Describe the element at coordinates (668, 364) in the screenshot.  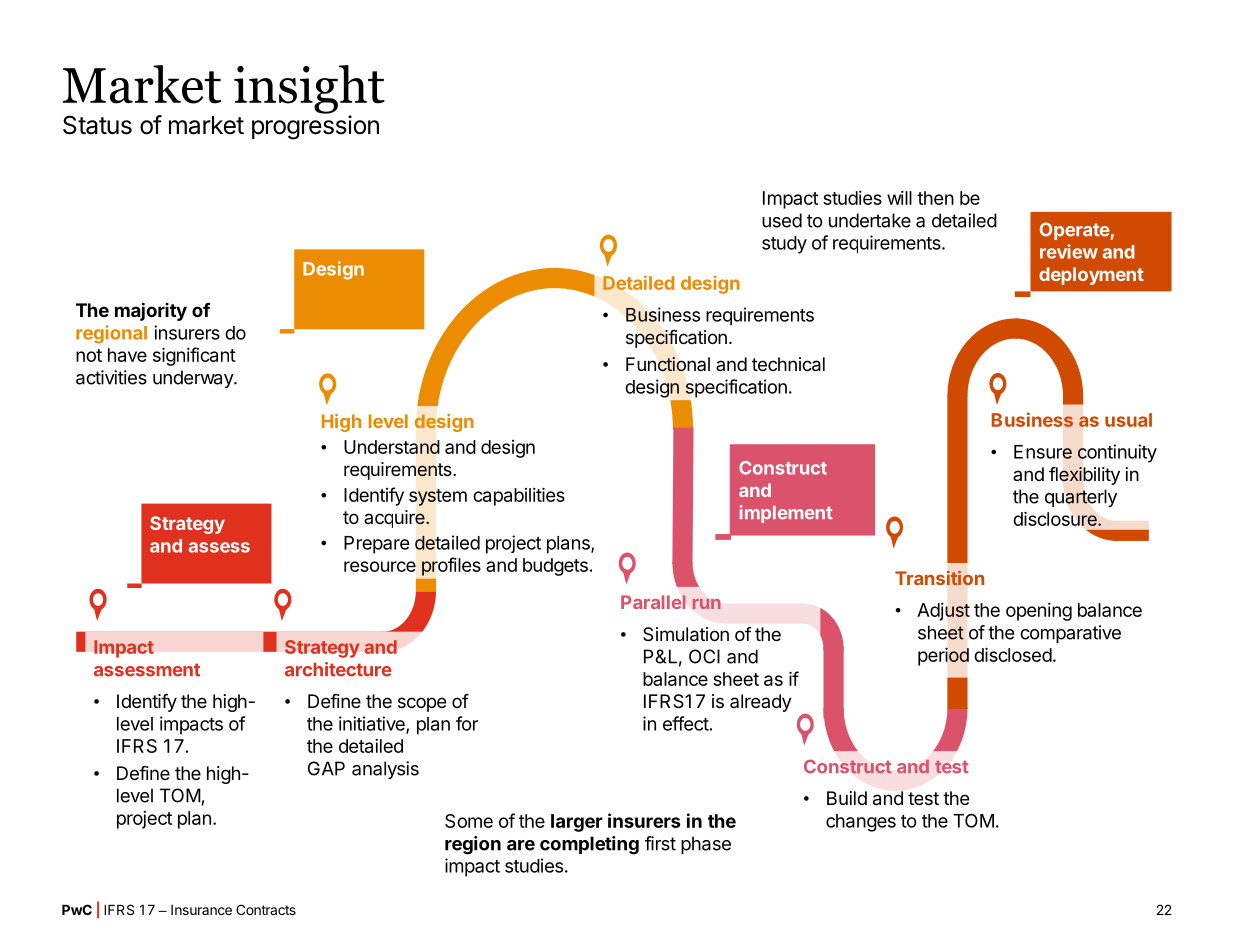
I see `Functional` at that location.
